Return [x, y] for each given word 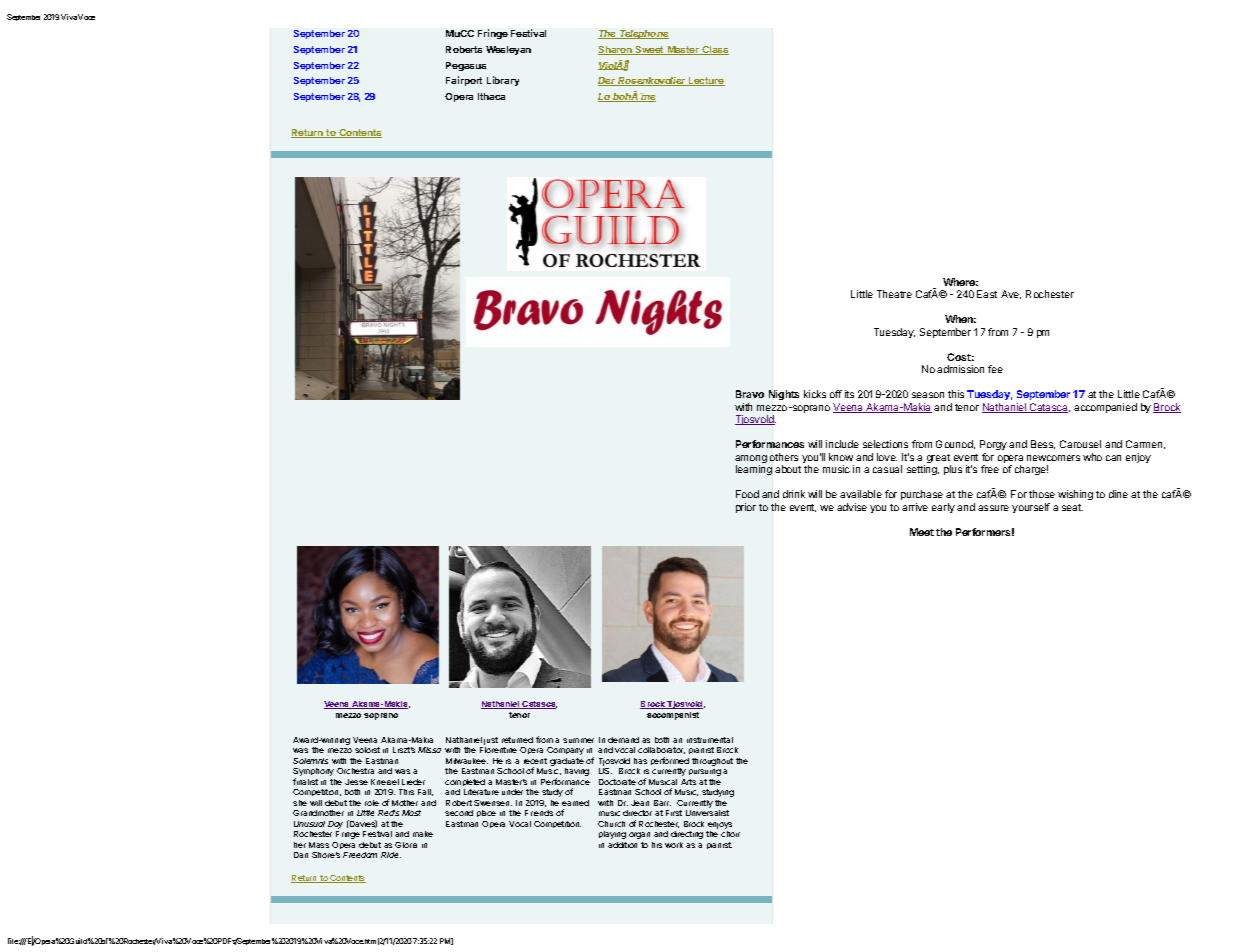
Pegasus [466, 66]
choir [730, 834]
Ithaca [491, 96]
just [491, 741]
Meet [922, 532]
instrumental [710, 740]
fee [995, 369]
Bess [1043, 444]
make [423, 834]
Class [714, 50]
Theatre [894, 294]
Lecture [706, 81]
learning [754, 470]
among [751, 460]
